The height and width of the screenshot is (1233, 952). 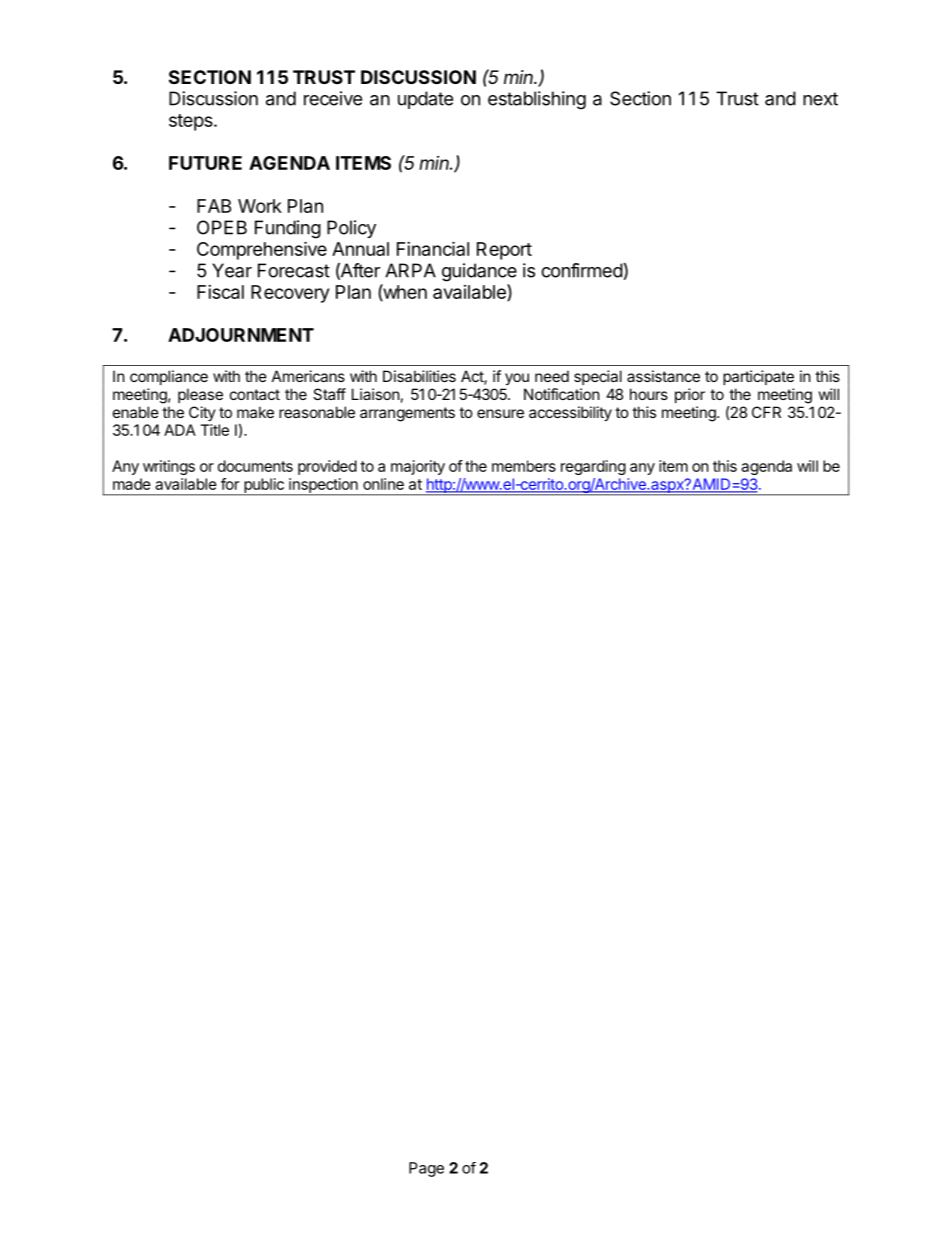 What do you see at coordinates (593, 467) in the screenshot?
I see `regarding` at bounding box center [593, 467].
